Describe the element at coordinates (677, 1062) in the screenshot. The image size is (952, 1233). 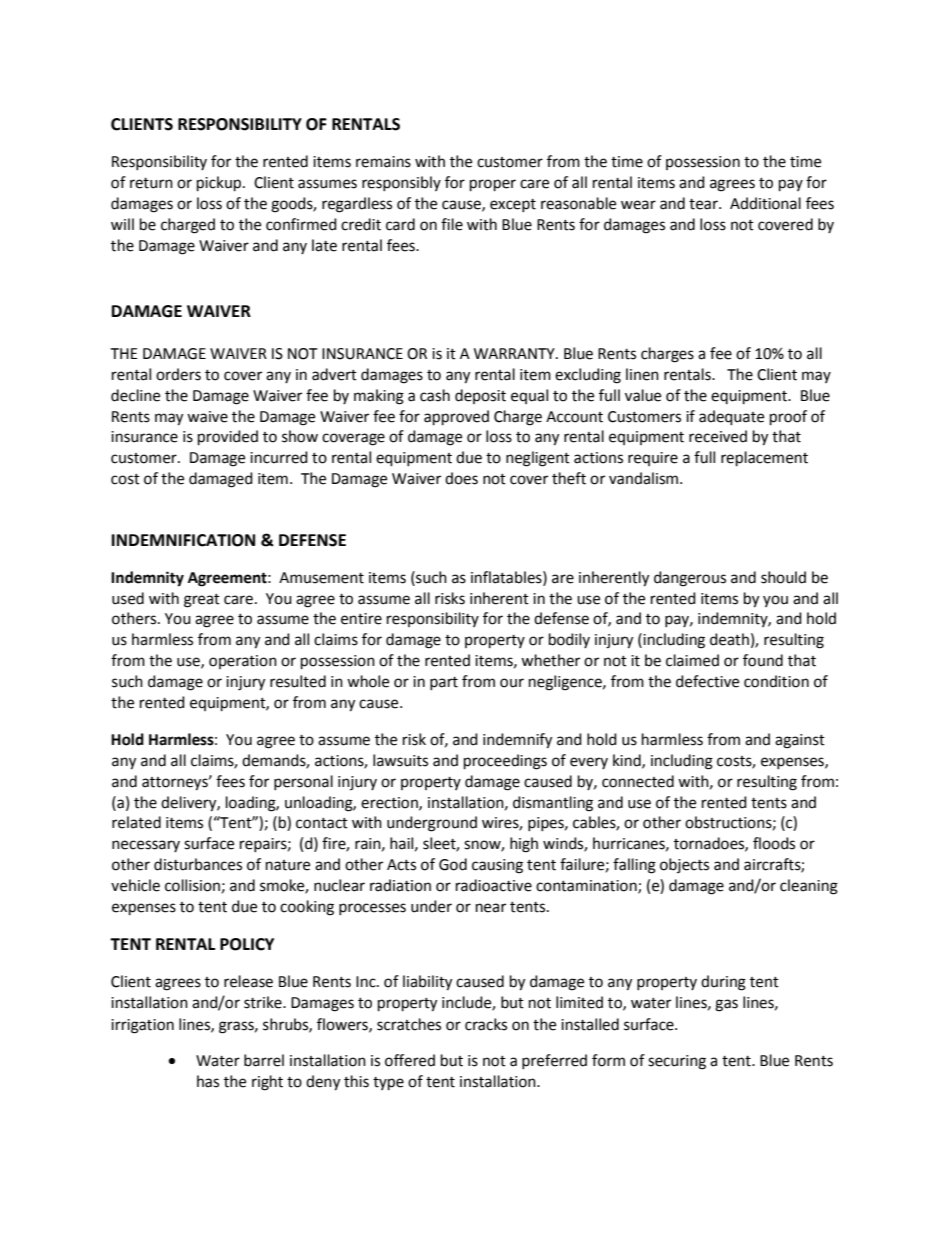
I see `securing` at that location.
